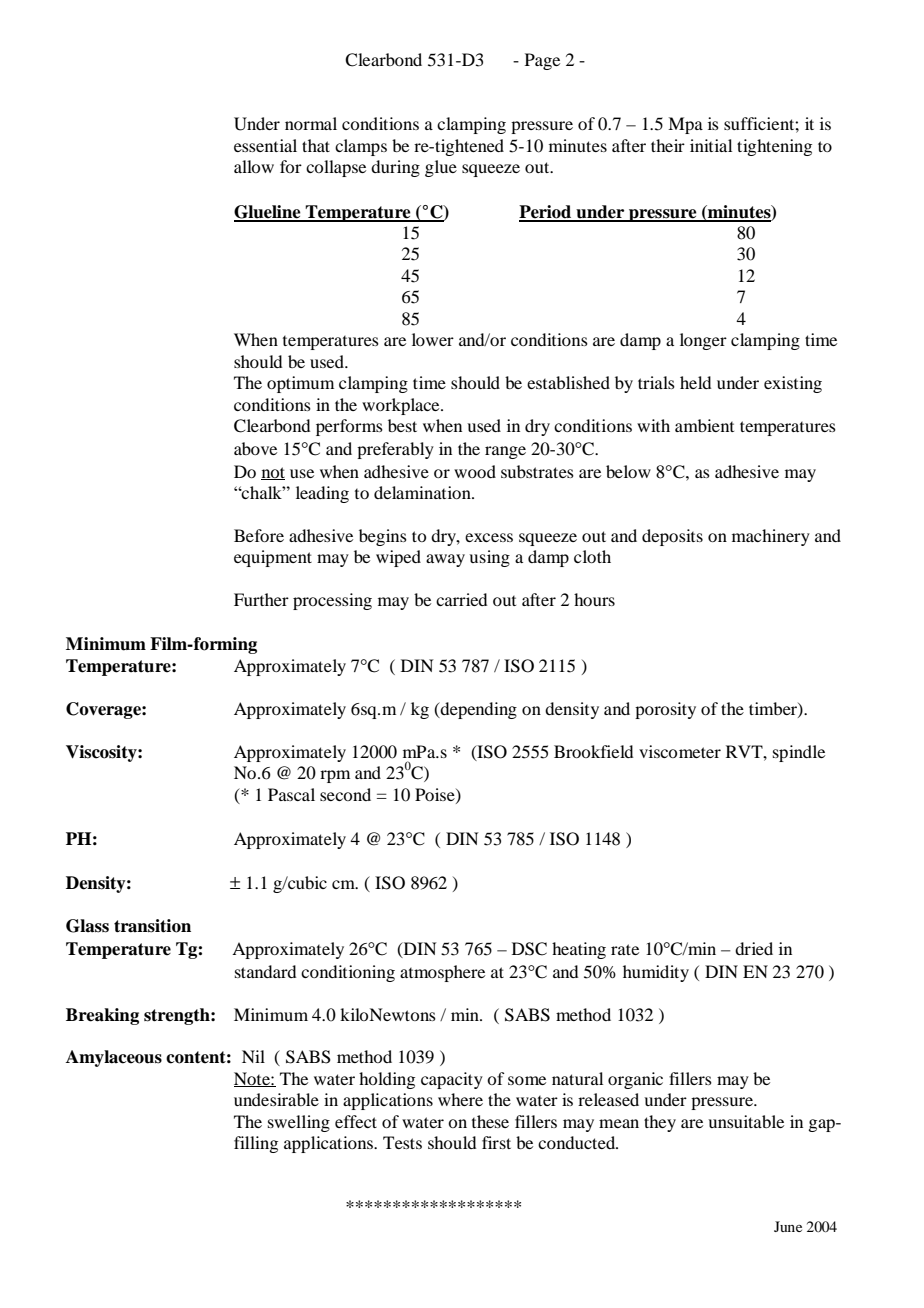 Image resolution: width=924 pixels, height=1308 pixels. Describe the element at coordinates (261, 599) in the screenshot. I see `Further` at that location.
